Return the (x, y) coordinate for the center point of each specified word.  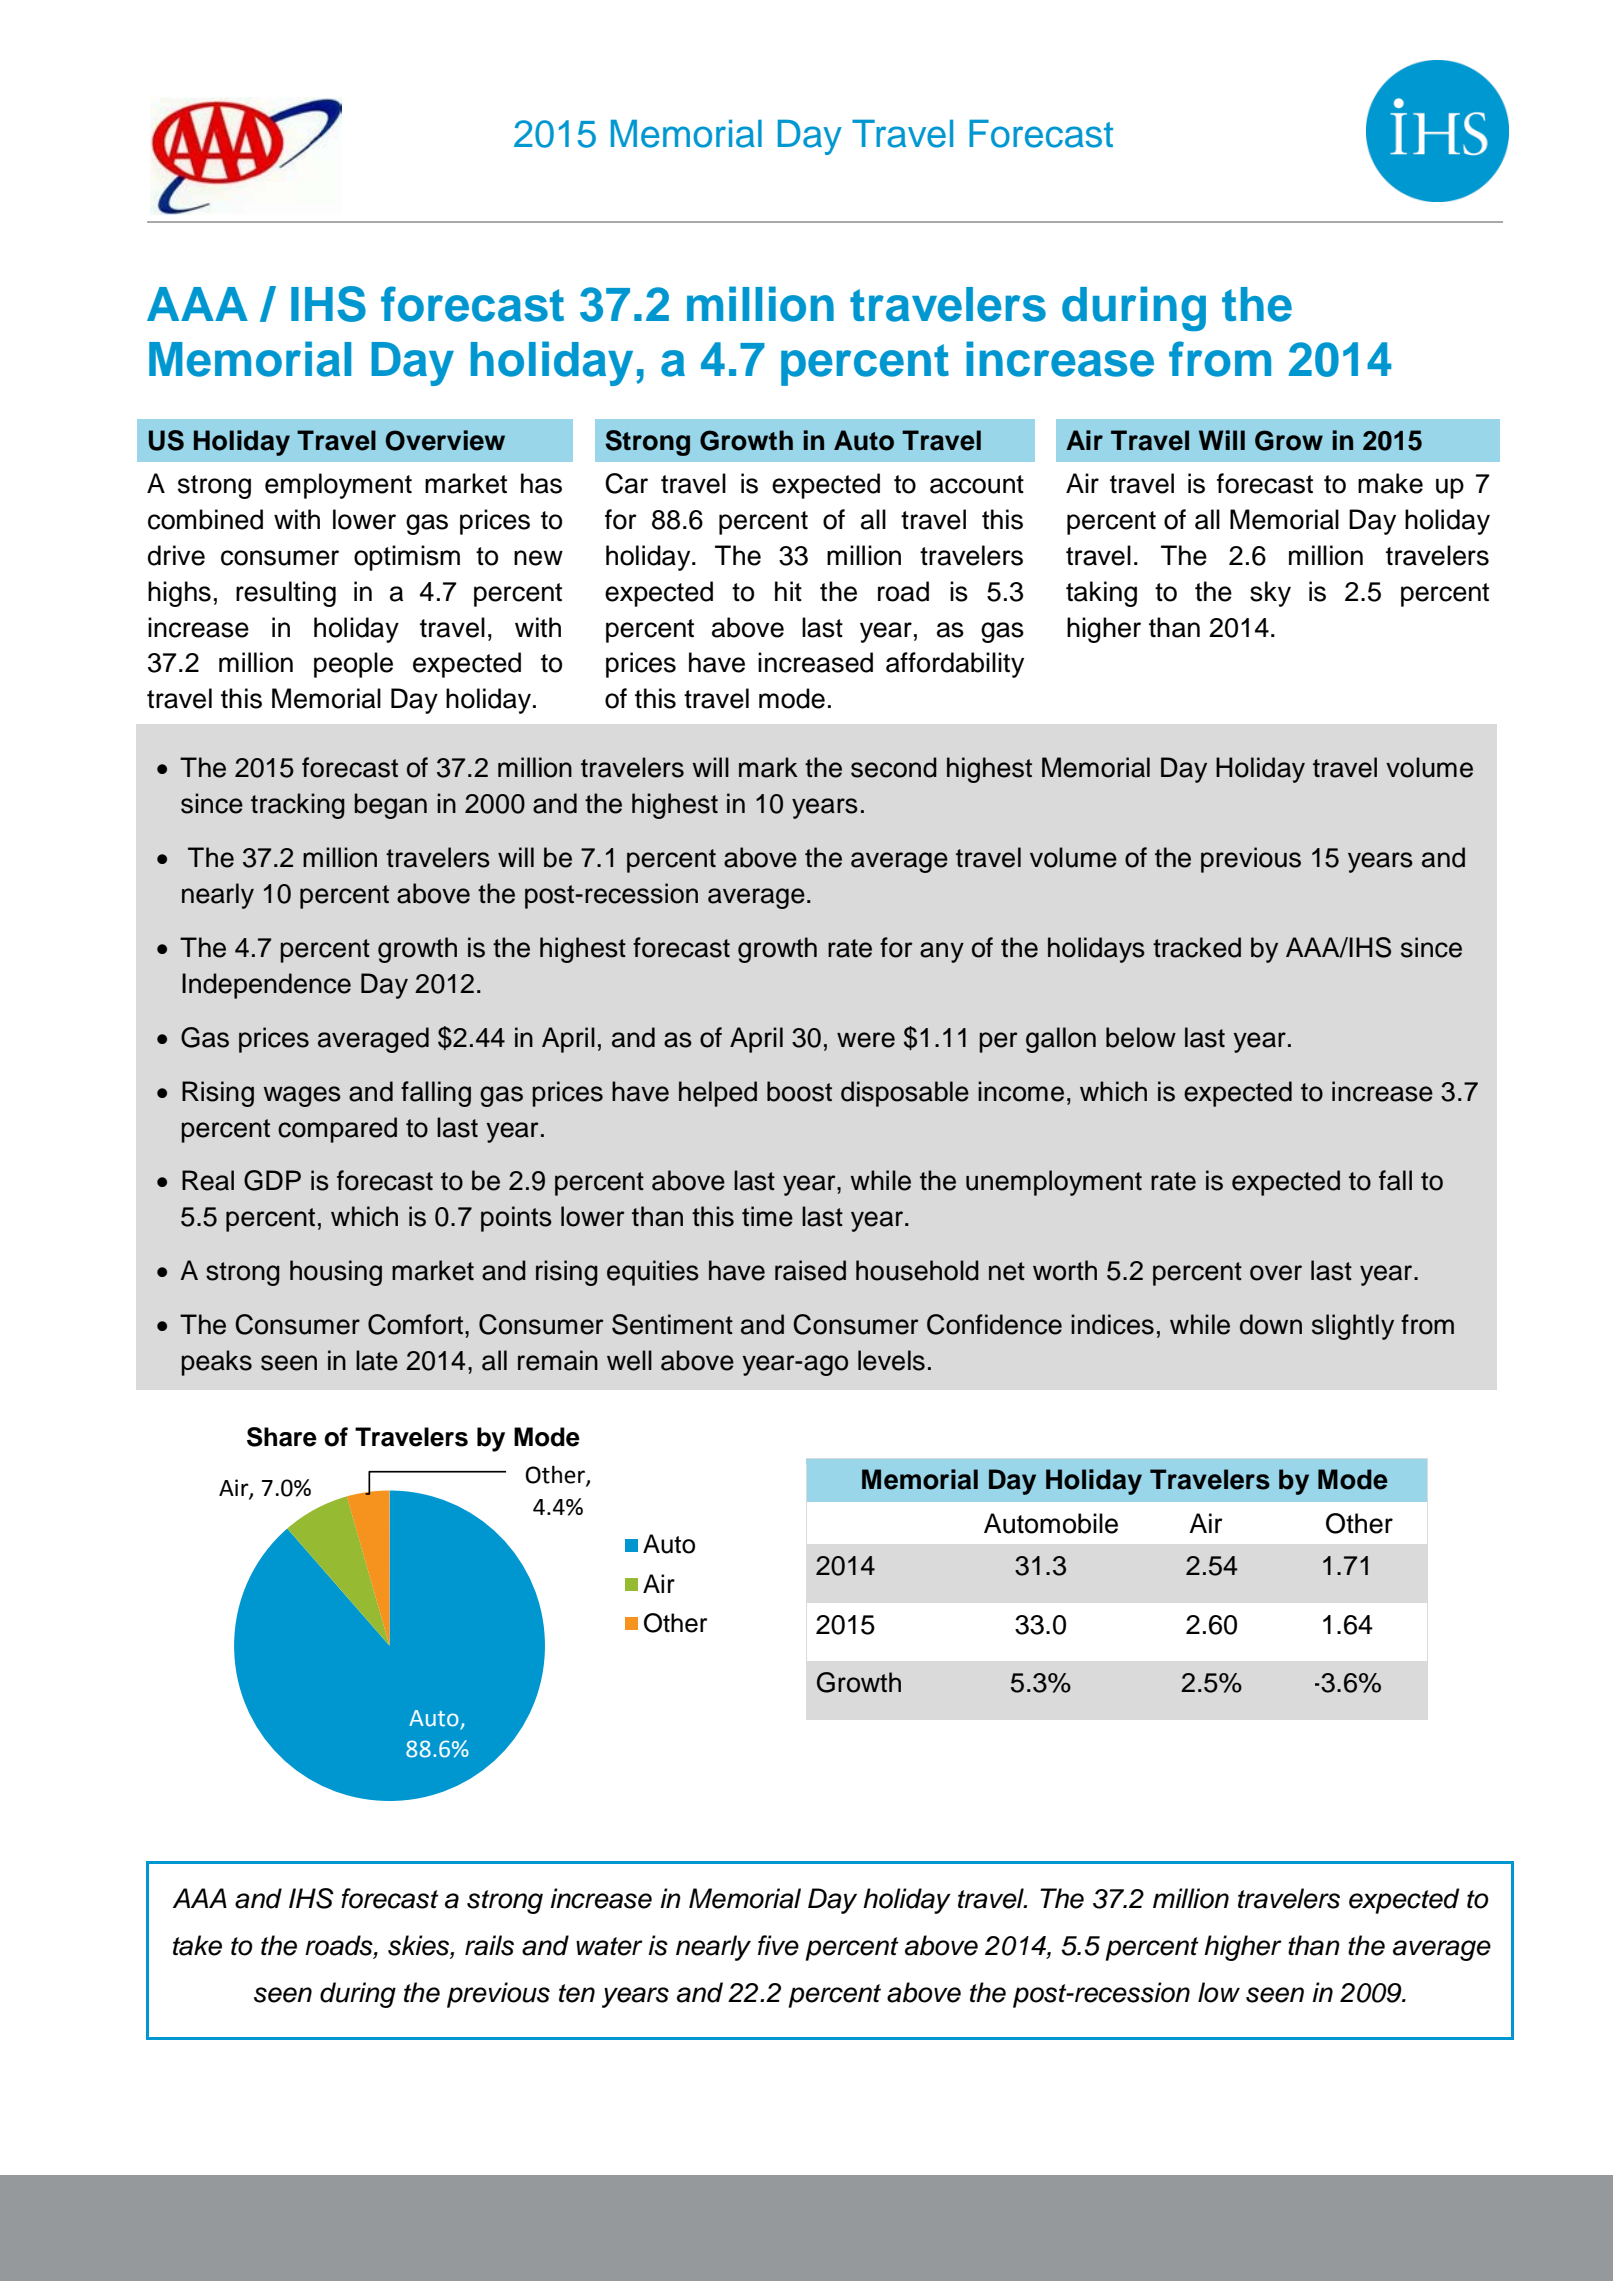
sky (1270, 594)
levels (891, 1360)
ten (577, 1993)
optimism (407, 558)
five (778, 1945)
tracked (1197, 947)
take (197, 1945)
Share (282, 1437)
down (1271, 1324)
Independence (266, 986)
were (866, 1040)
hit (788, 591)
